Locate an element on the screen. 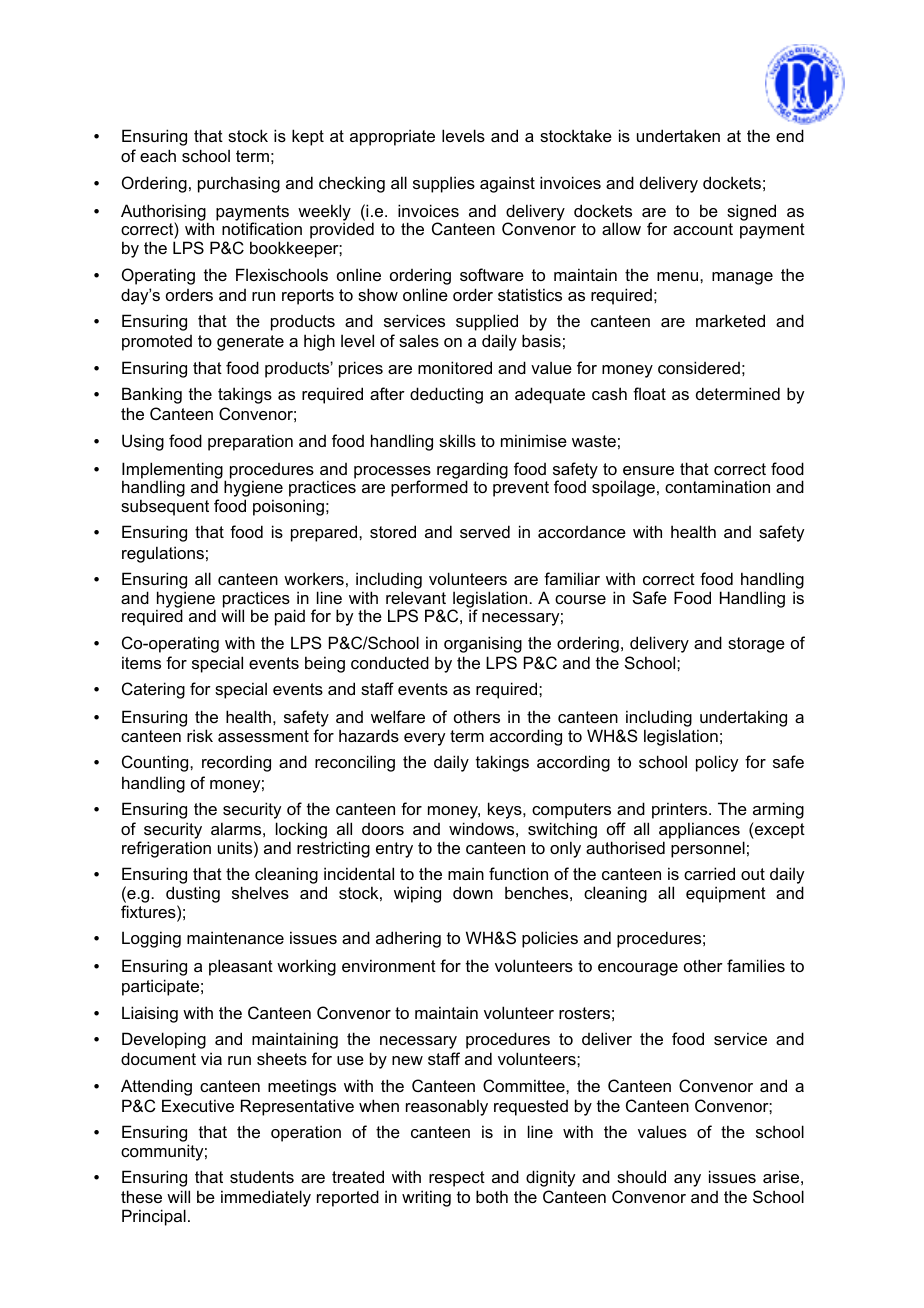  families is located at coordinates (756, 965).
